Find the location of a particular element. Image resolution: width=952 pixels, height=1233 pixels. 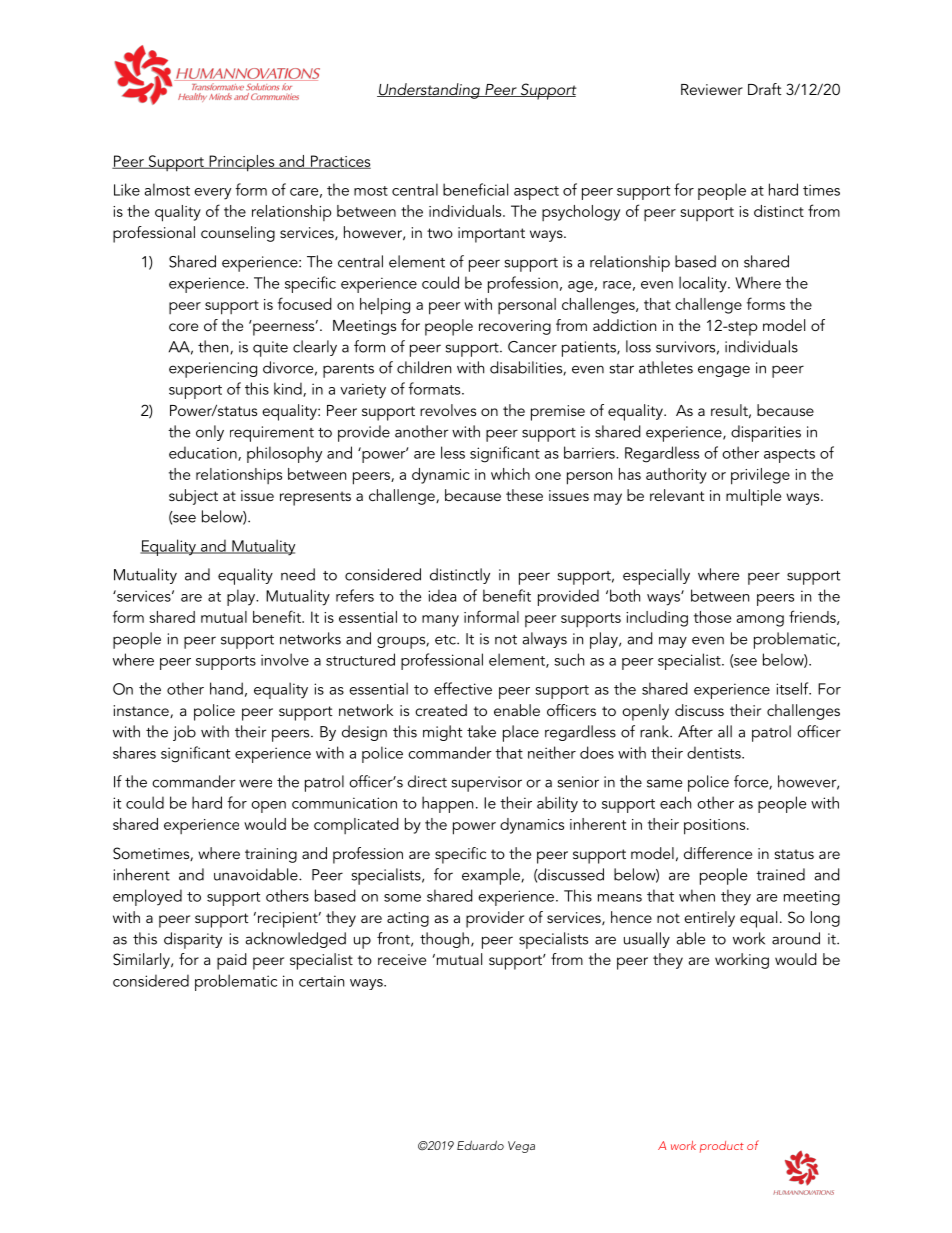

Principles is located at coordinates (242, 163).
